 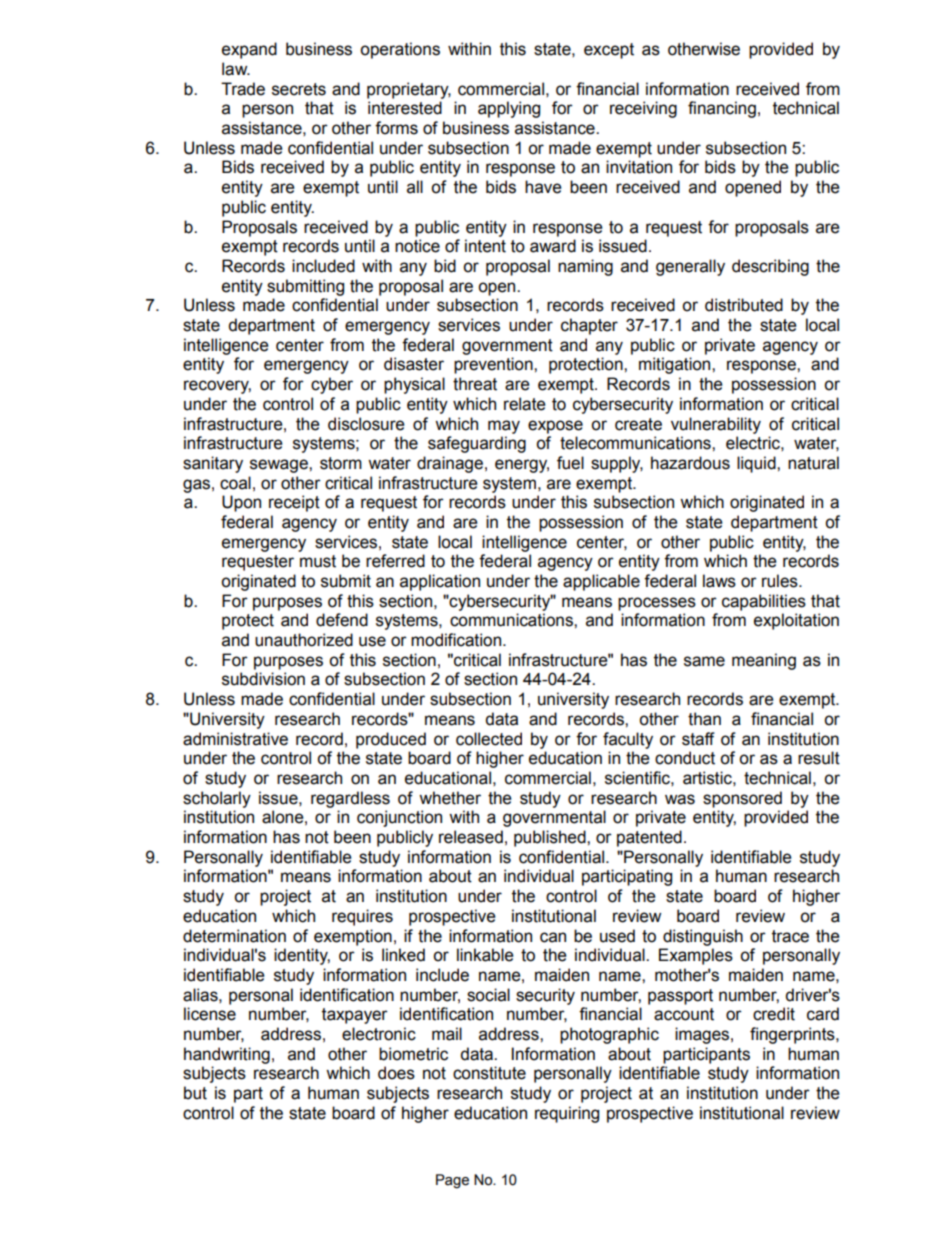 I want to click on handwriting, so click(x=227, y=1055).
